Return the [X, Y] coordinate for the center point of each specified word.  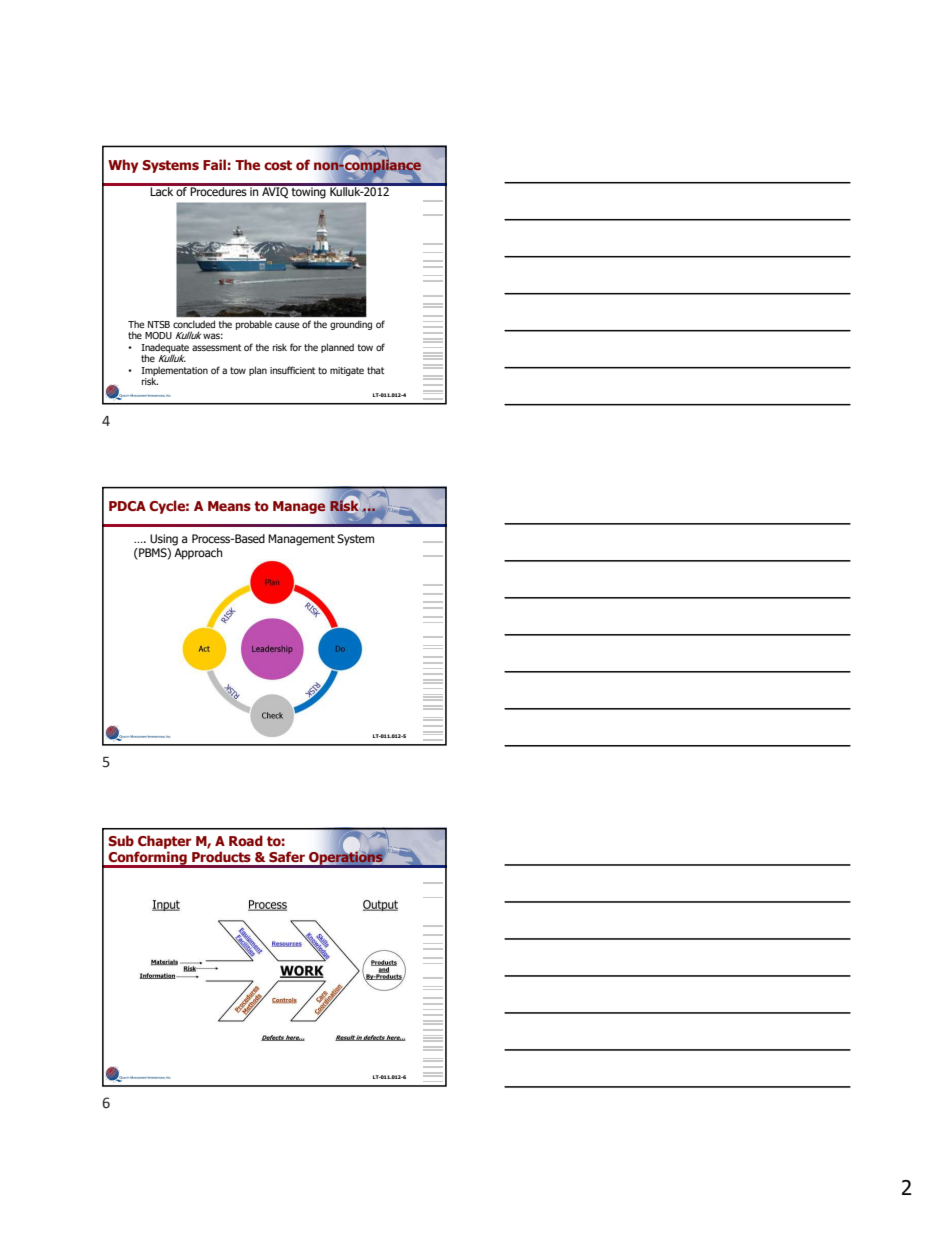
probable [254, 325]
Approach [198, 554]
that [376, 370]
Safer [287, 856]
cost [278, 165]
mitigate [347, 371]
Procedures [218, 190]
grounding [351, 325]
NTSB [159, 324]
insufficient [293, 370]
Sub [121, 840]
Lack [162, 190]
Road [246, 840]
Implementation [174, 372]
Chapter [165, 842]
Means [229, 506]
